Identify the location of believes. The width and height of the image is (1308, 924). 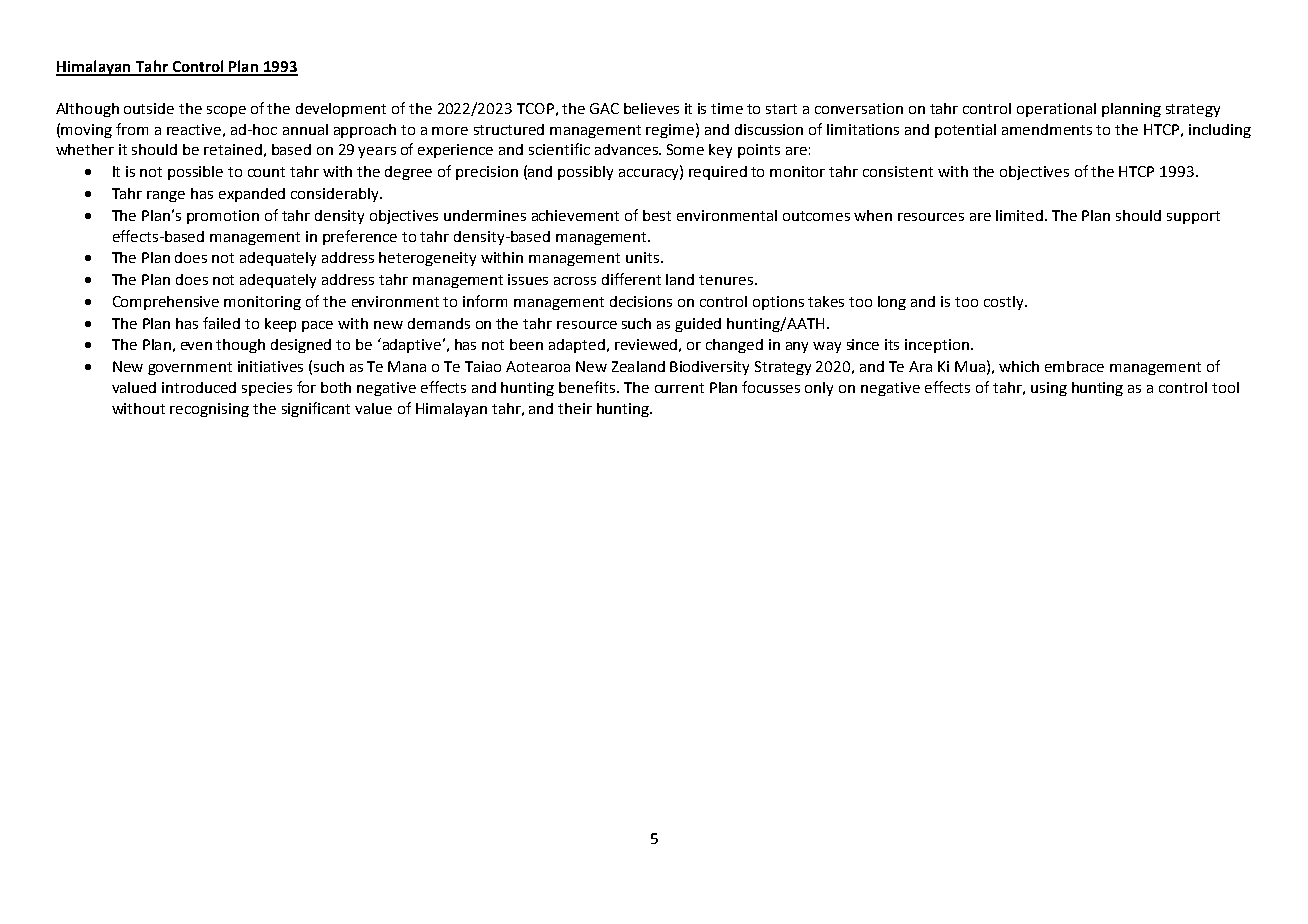
(651, 108).
